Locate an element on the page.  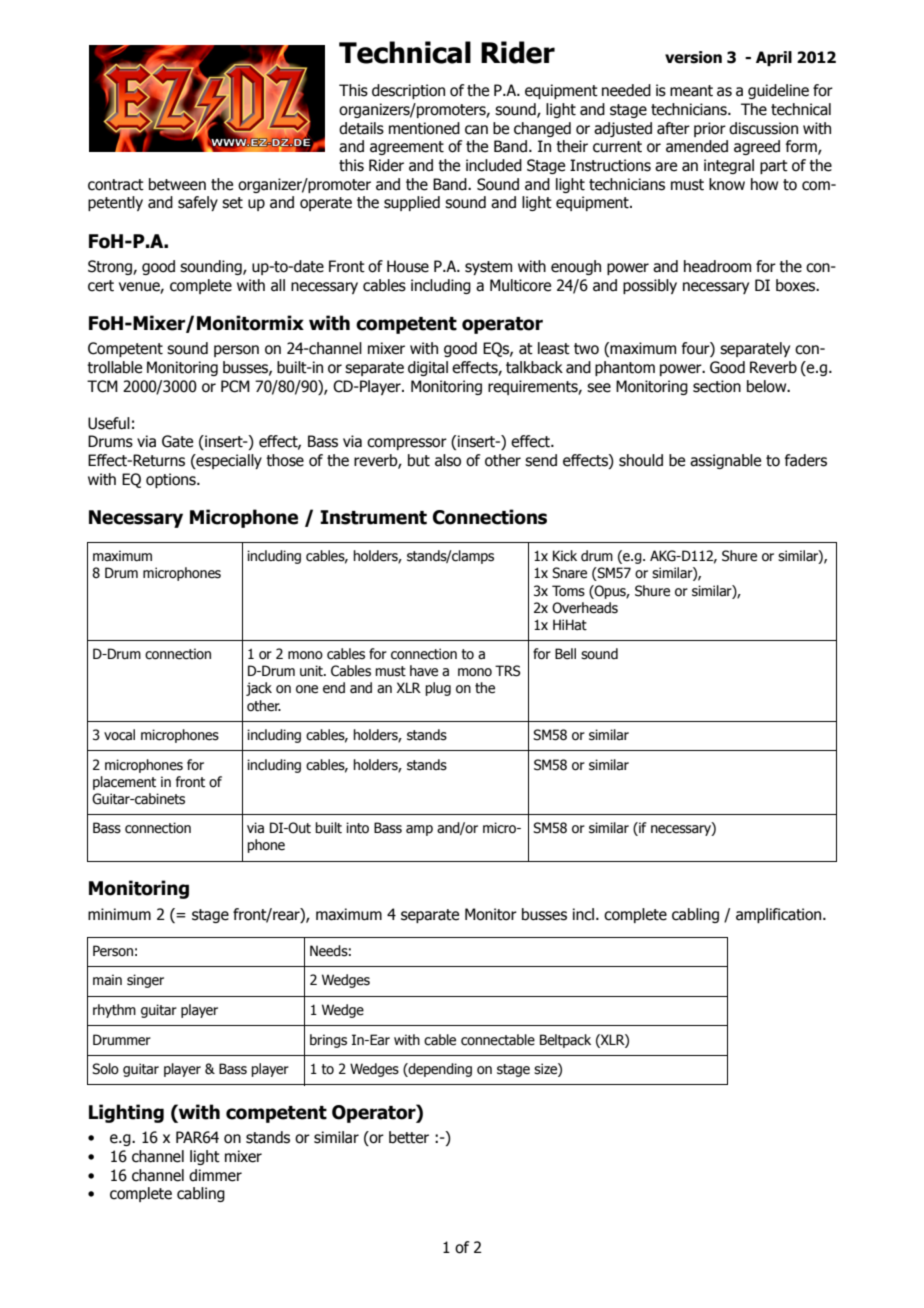
assignable is located at coordinates (725, 461).
